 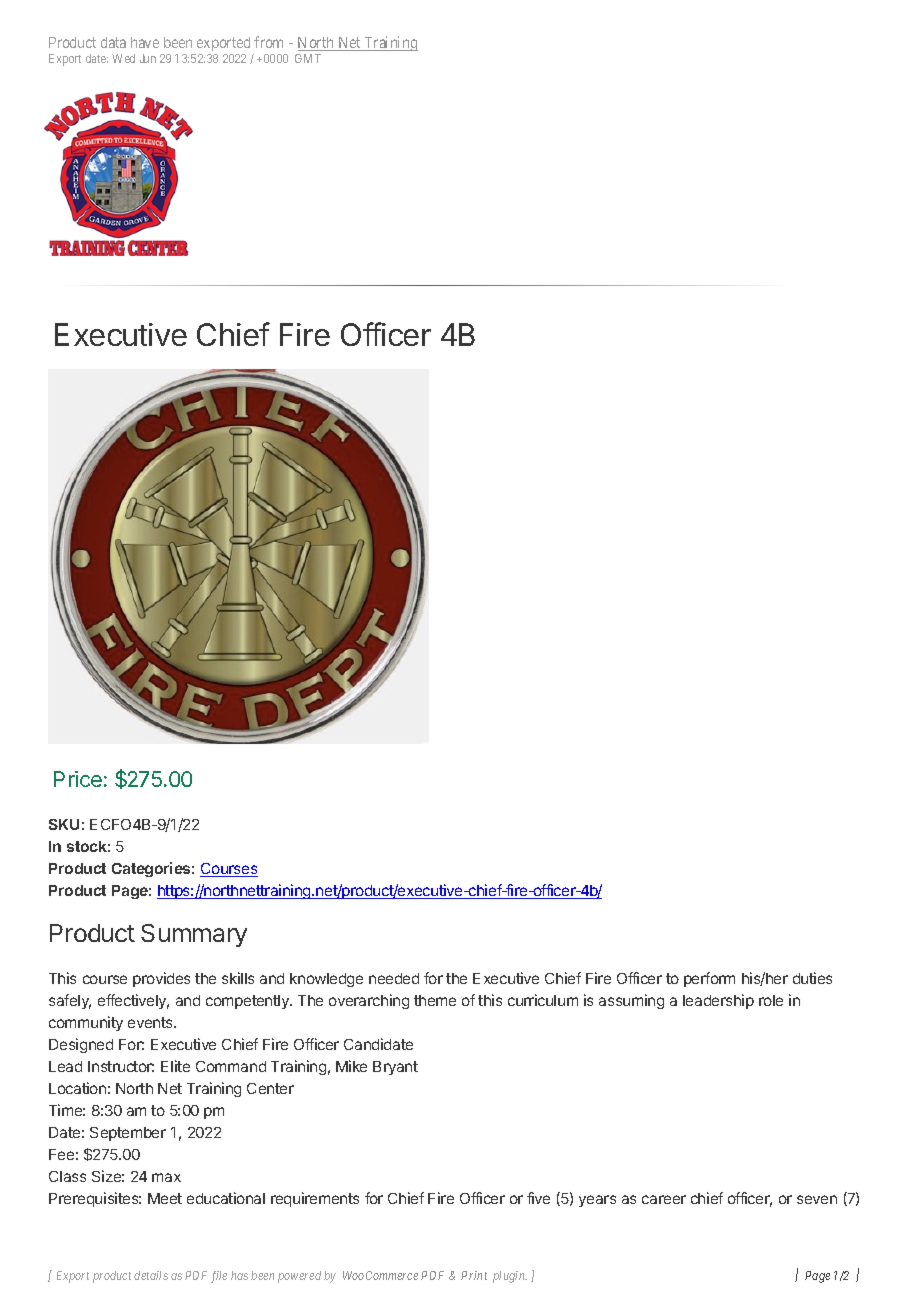 I want to click on perform, so click(x=709, y=979).
